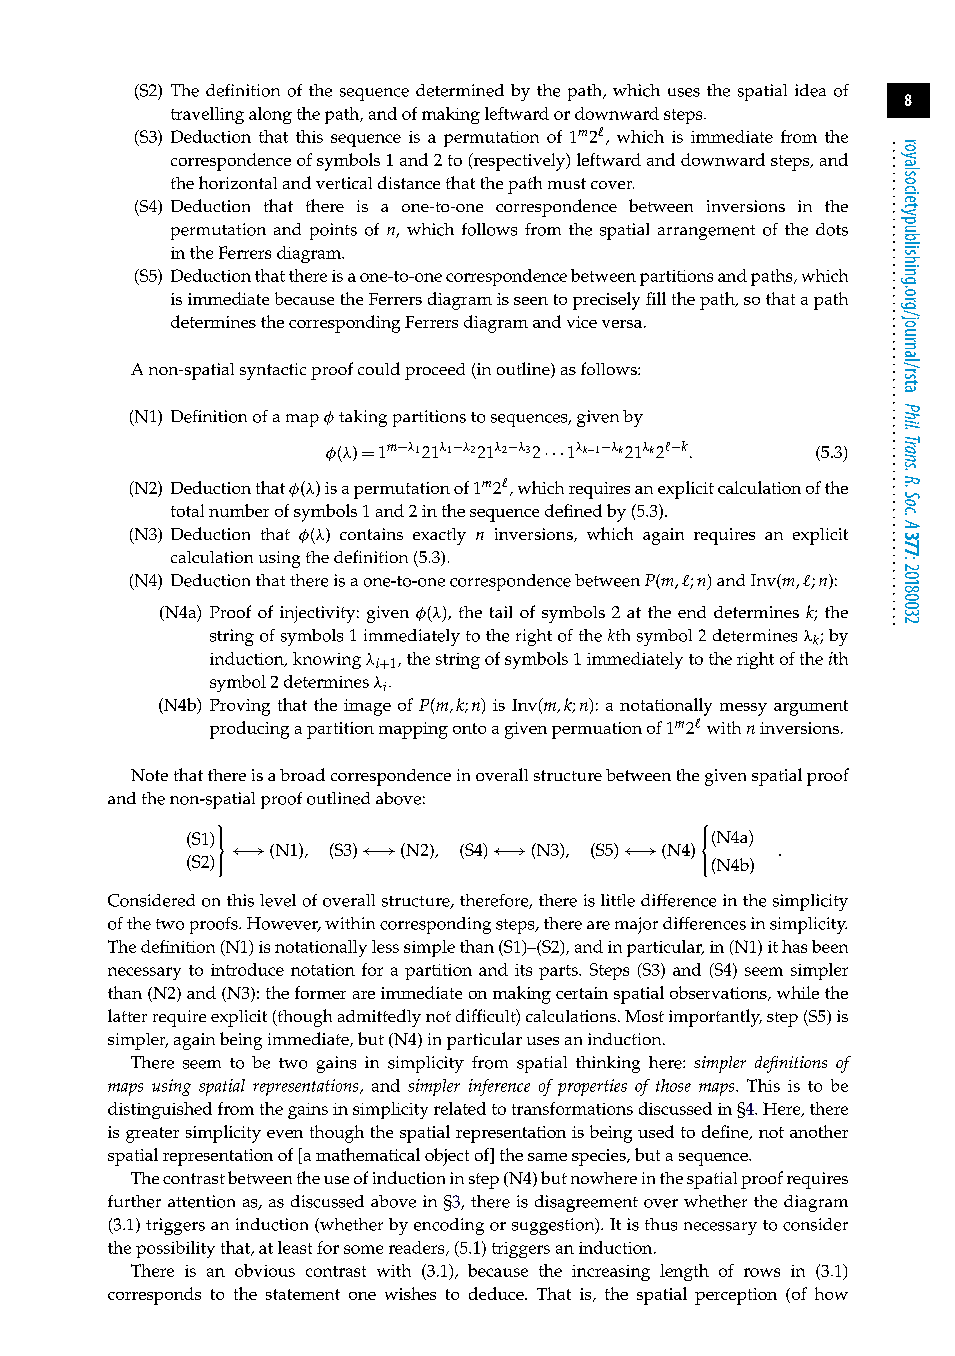 This document has width=955, height=1356. Describe the element at coordinates (497, 1293) in the document. I see `deduce` at that location.
